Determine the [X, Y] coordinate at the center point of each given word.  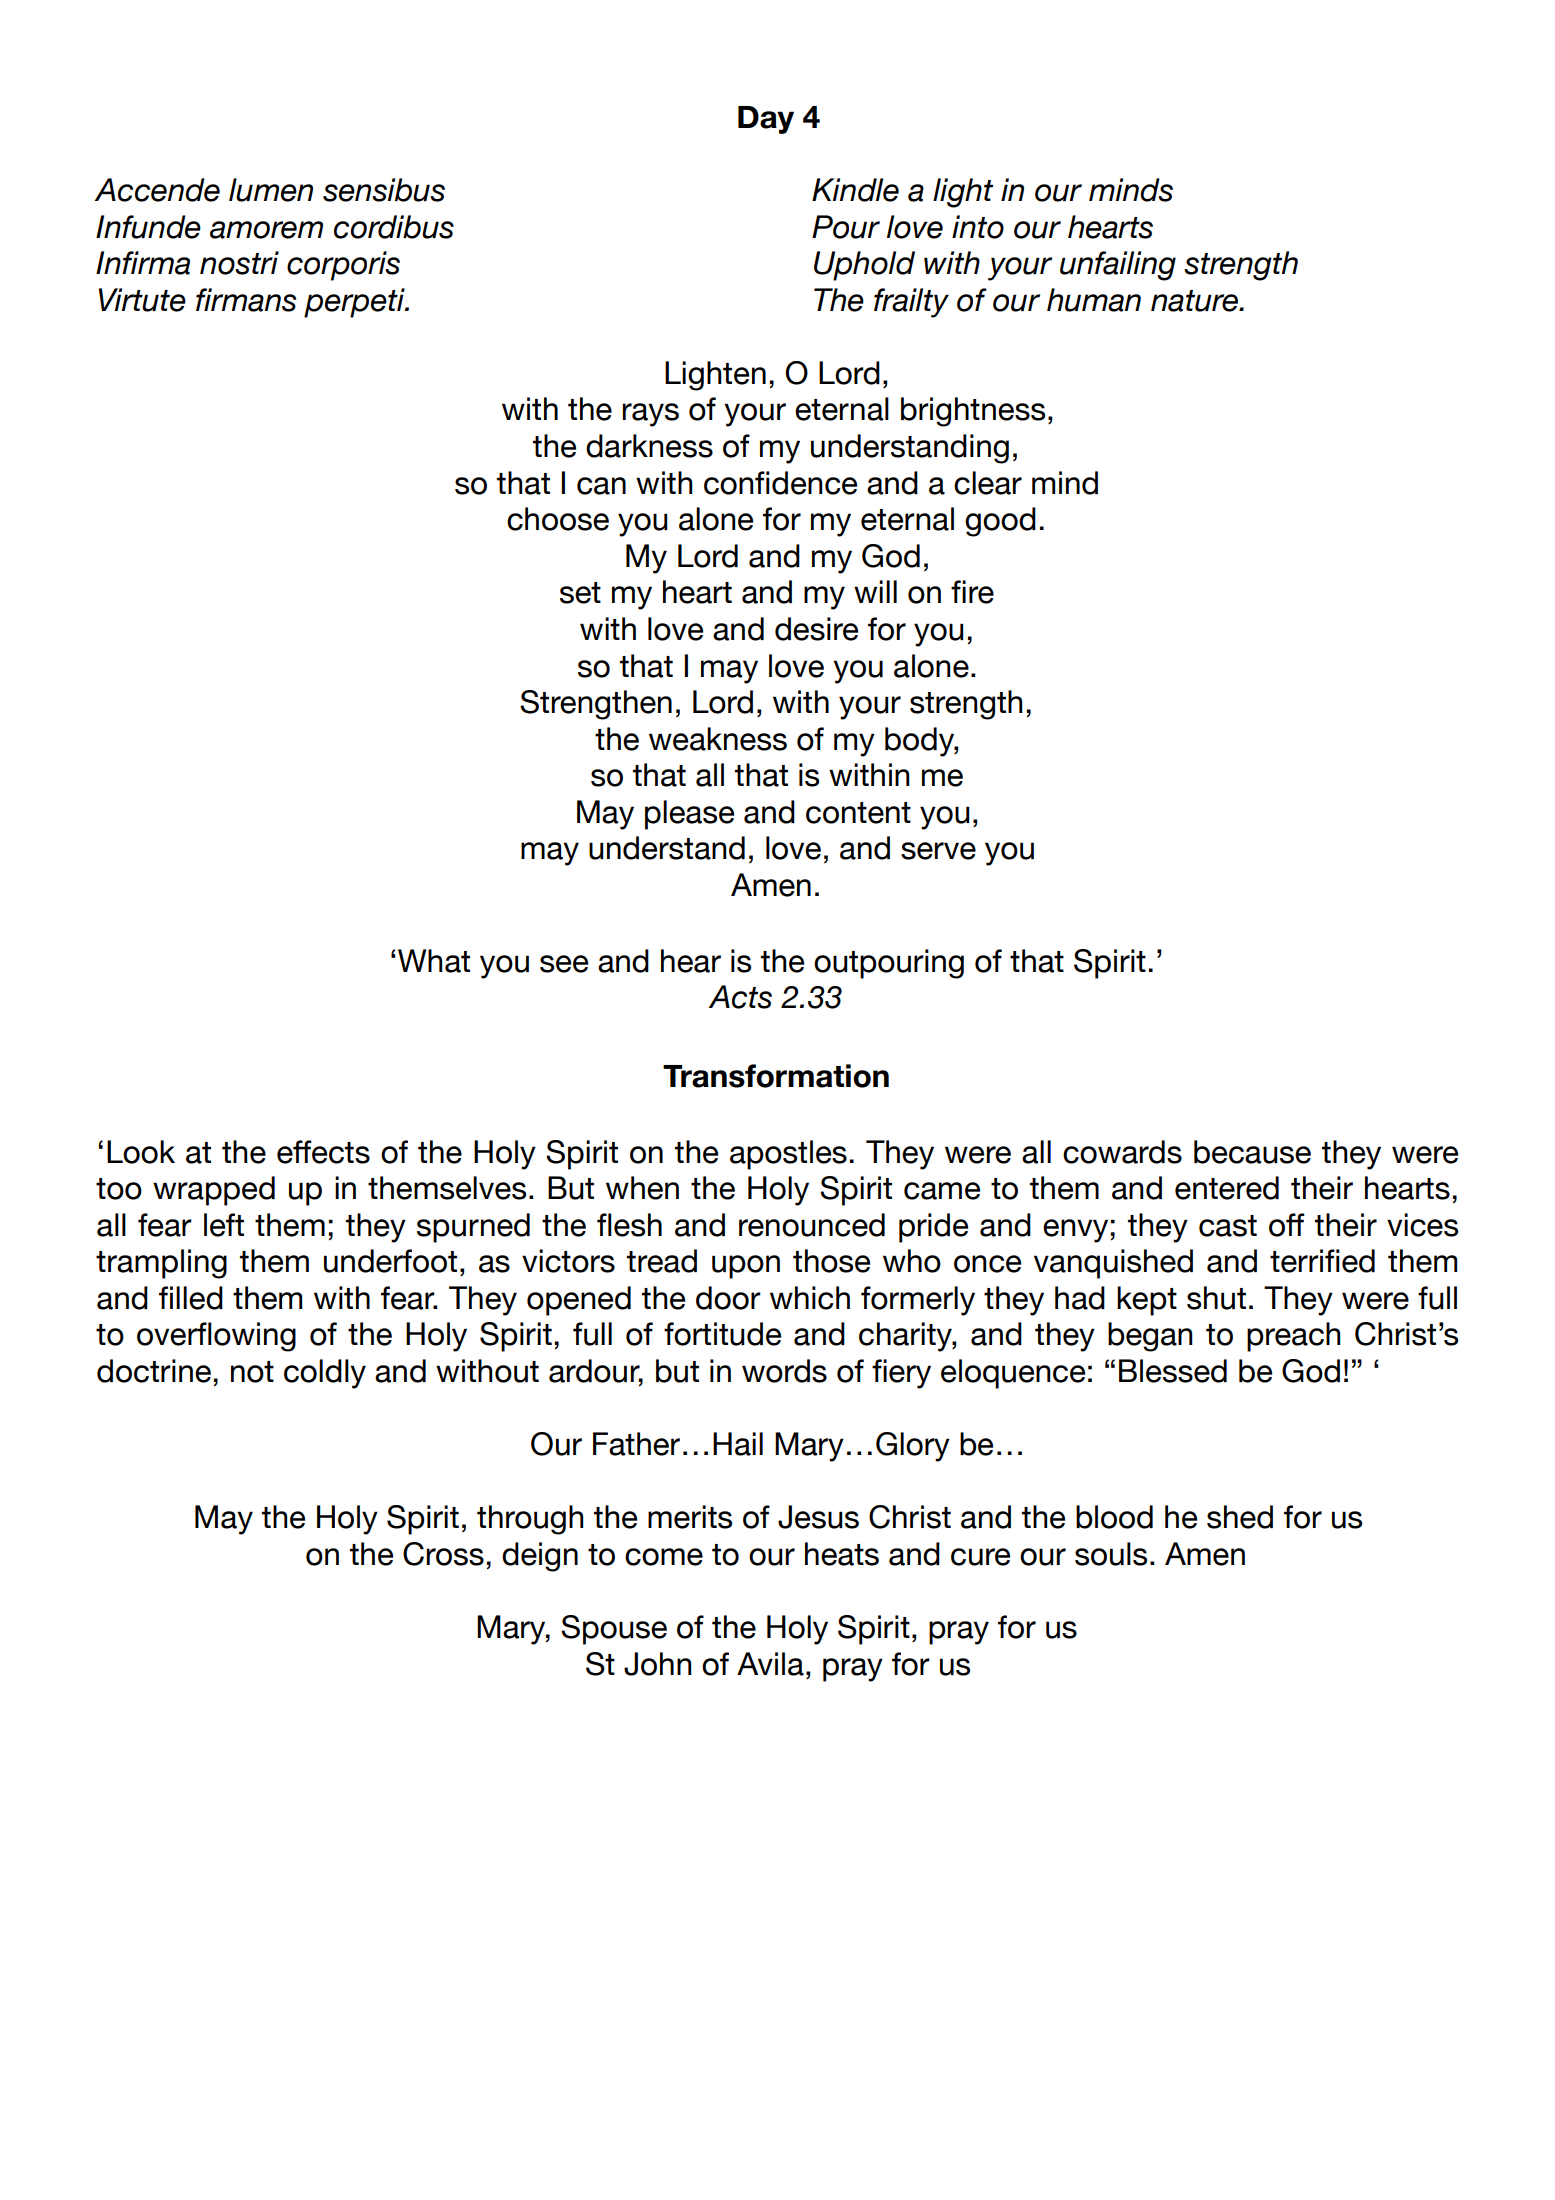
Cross [443, 1554]
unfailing [1118, 266]
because [1252, 1152]
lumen [271, 190]
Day [766, 120]
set [580, 593]
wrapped [214, 1191]
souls [1111, 1554]
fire [972, 592]
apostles [788, 1155]
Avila [770, 1664]
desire [816, 629]
